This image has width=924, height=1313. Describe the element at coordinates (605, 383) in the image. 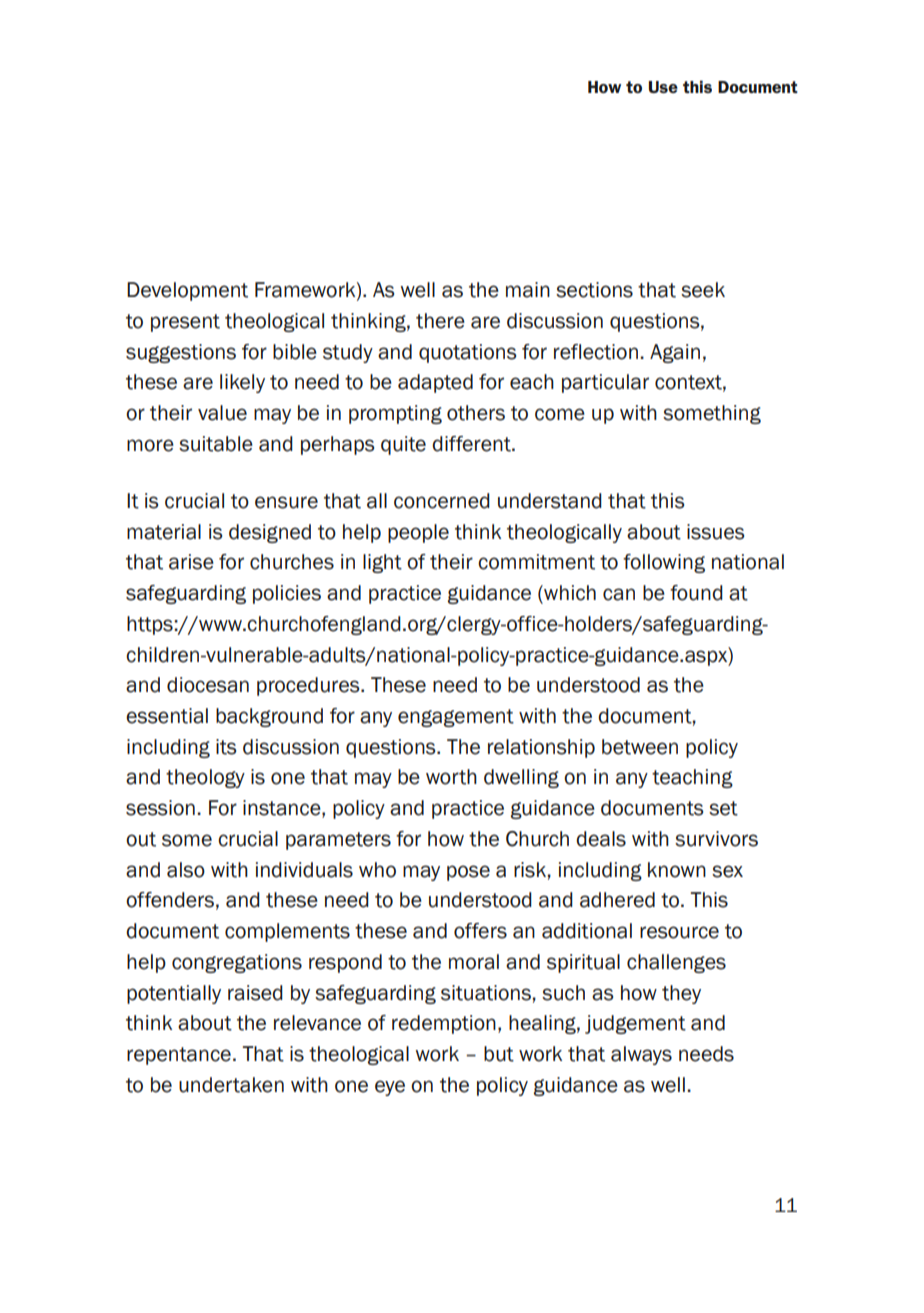

I see `particular` at that location.
